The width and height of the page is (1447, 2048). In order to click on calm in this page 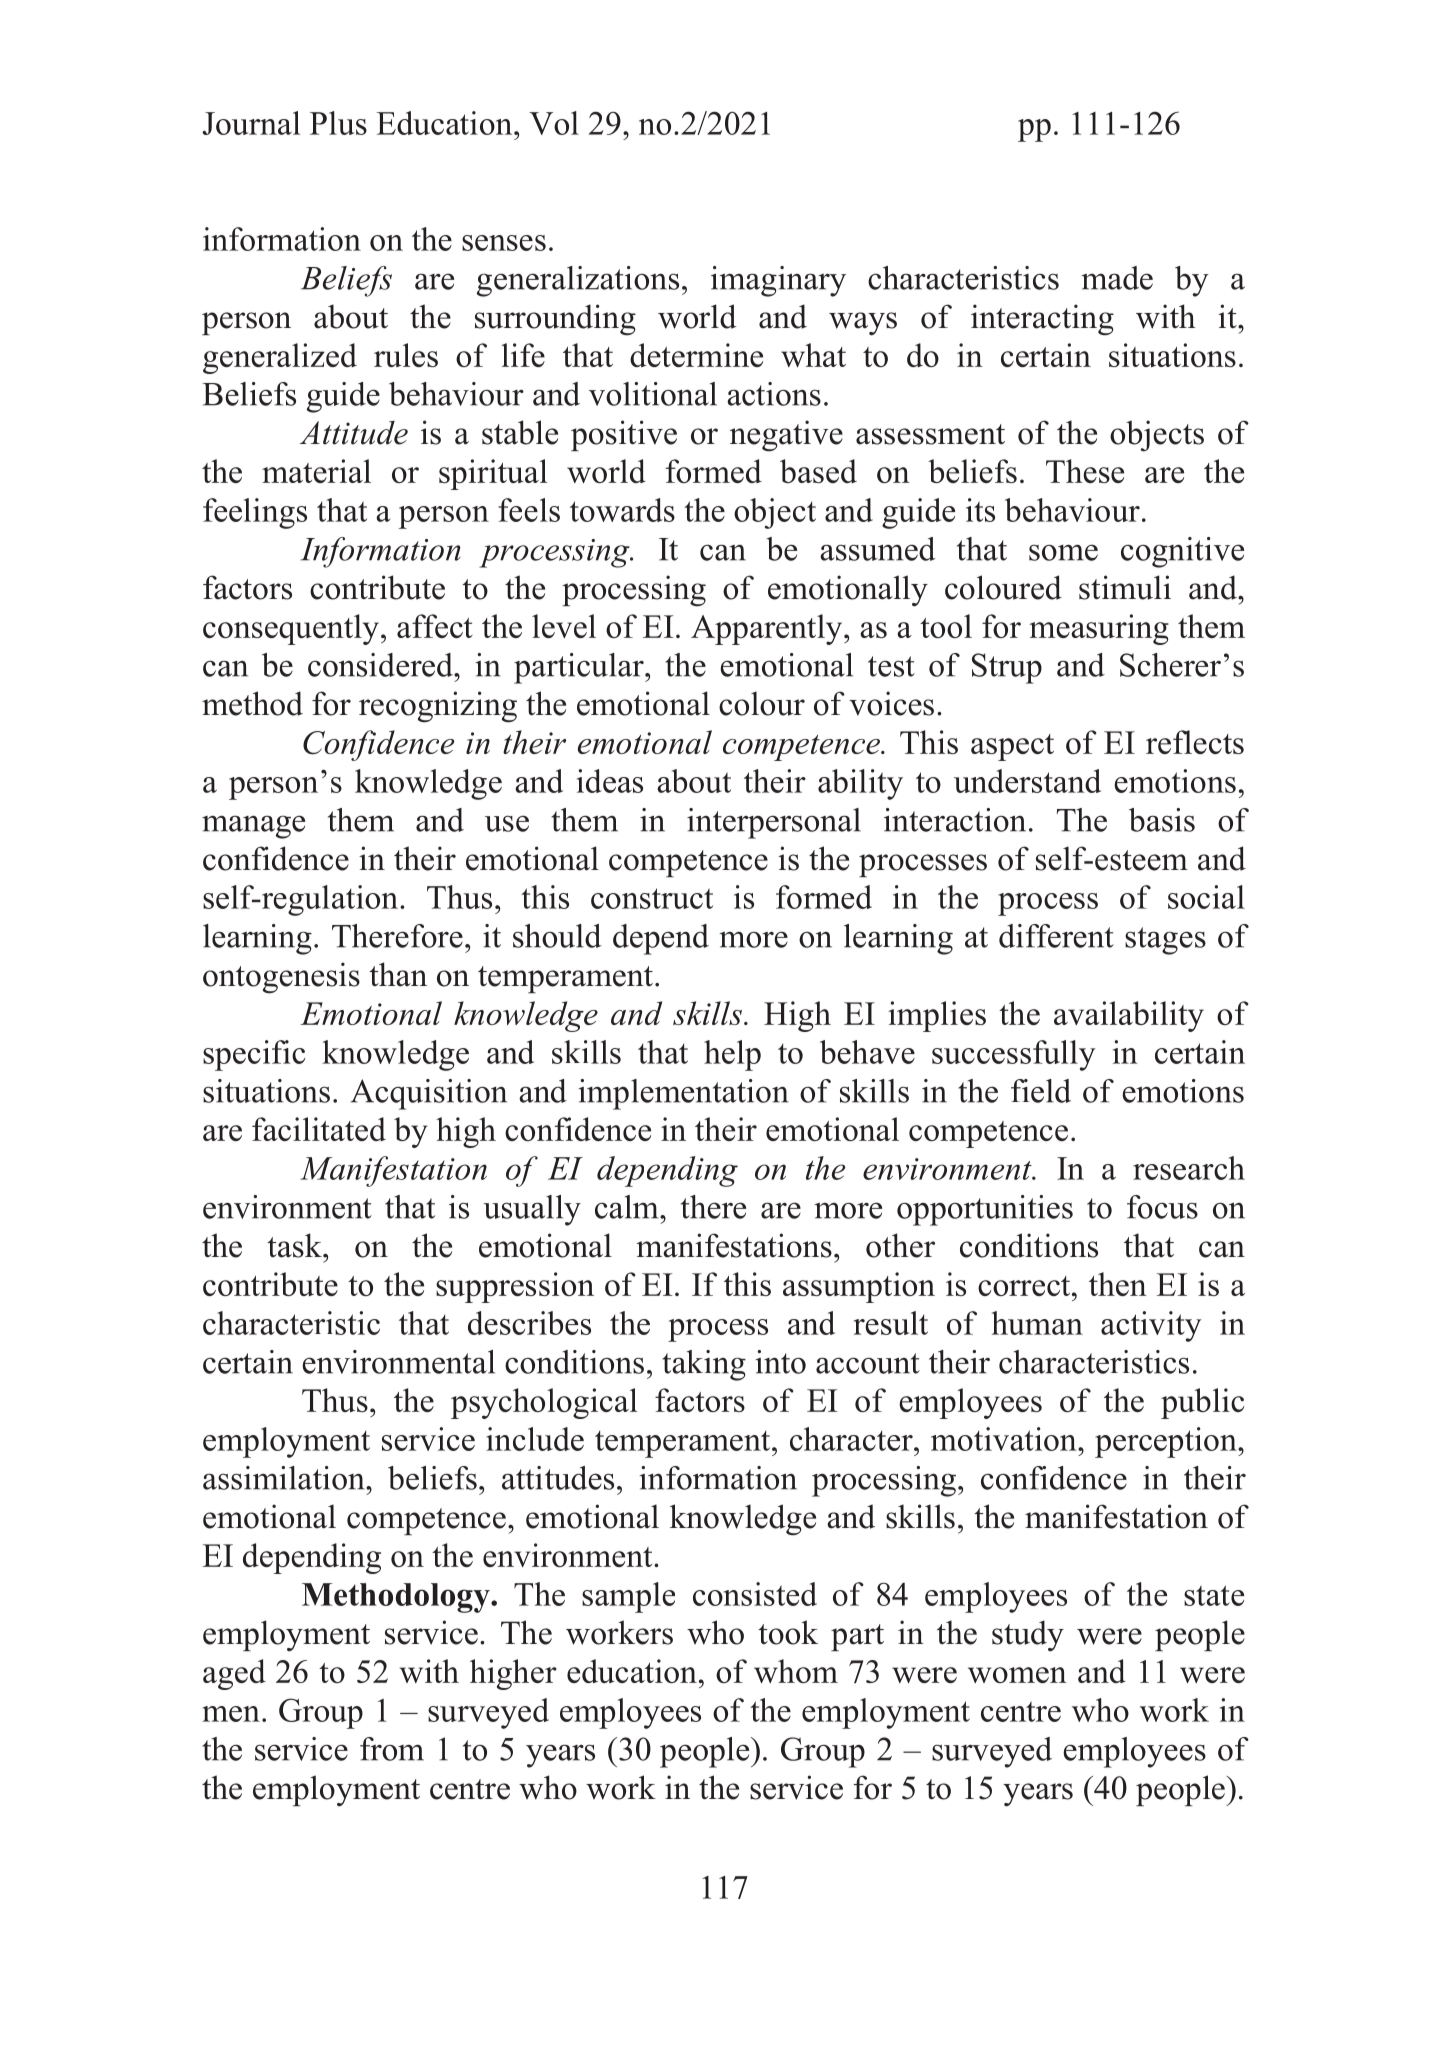, I will do `click(628, 1207)`.
